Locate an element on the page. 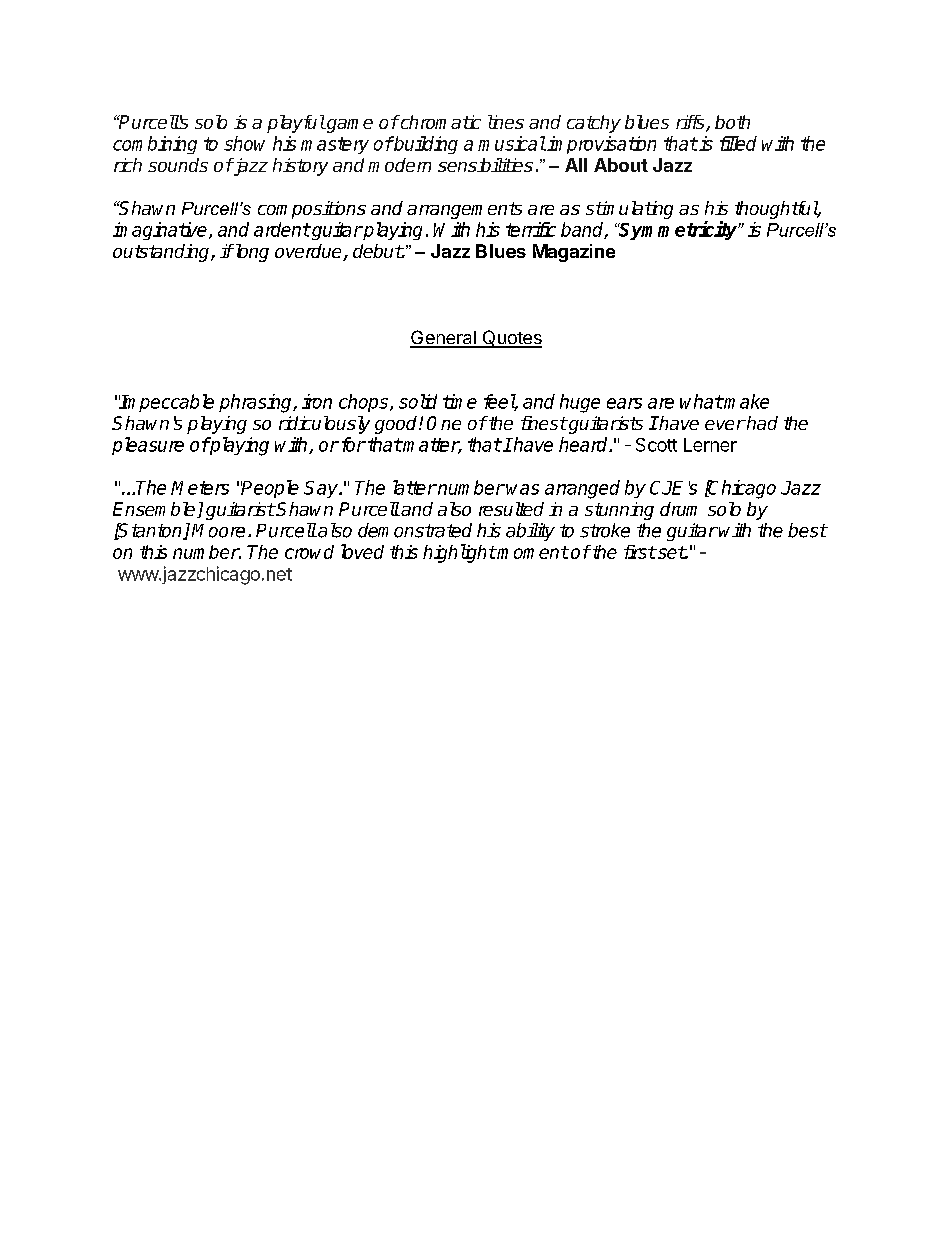 This document has width=952, height=1233. chromatic is located at coordinates (439, 122).
